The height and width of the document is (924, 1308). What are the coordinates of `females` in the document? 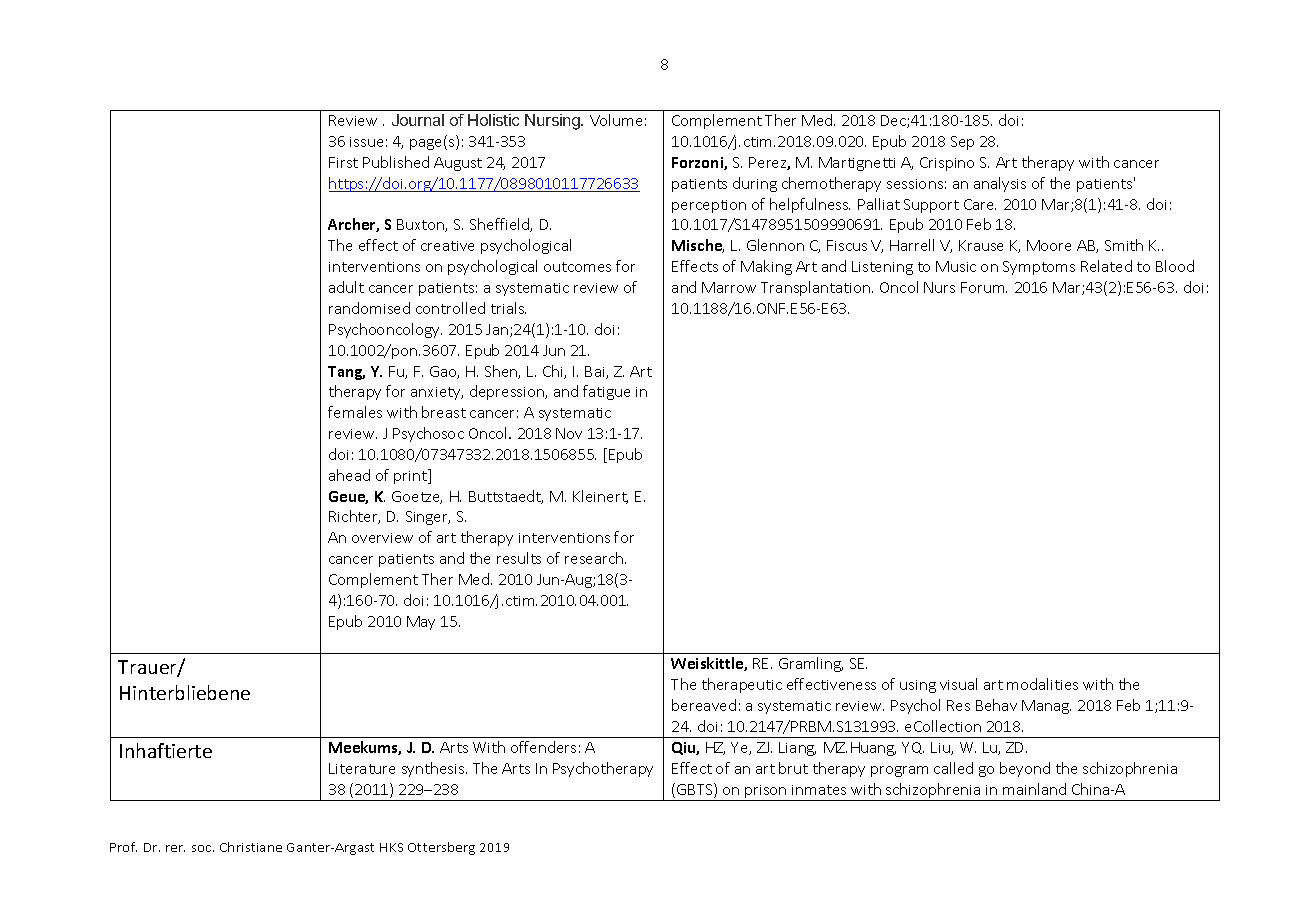 It's located at (355, 412).
